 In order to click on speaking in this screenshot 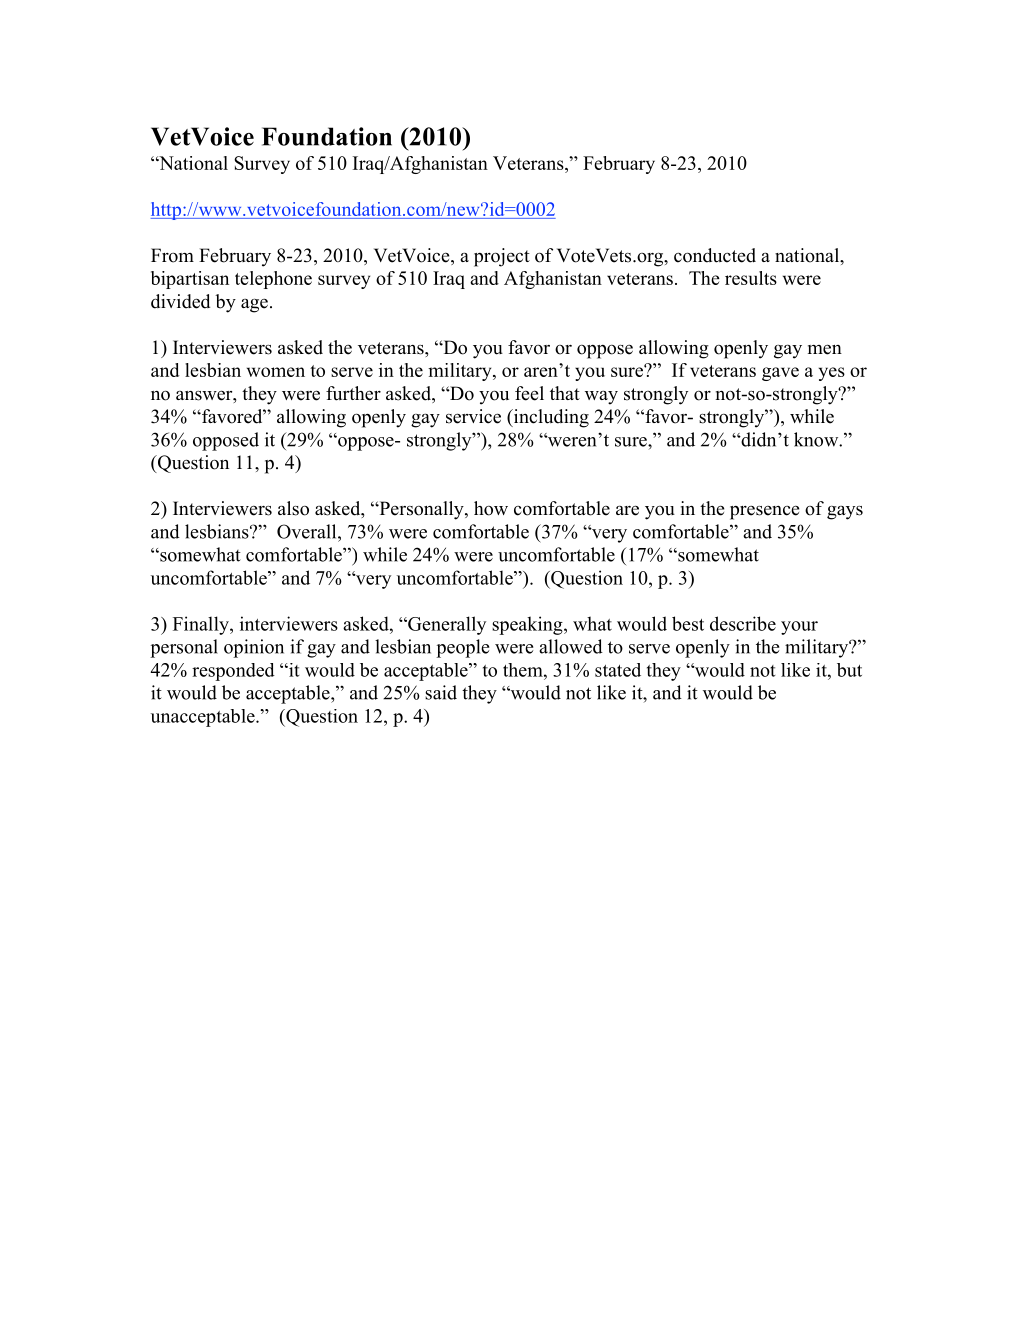, I will do `click(528, 625)`.
